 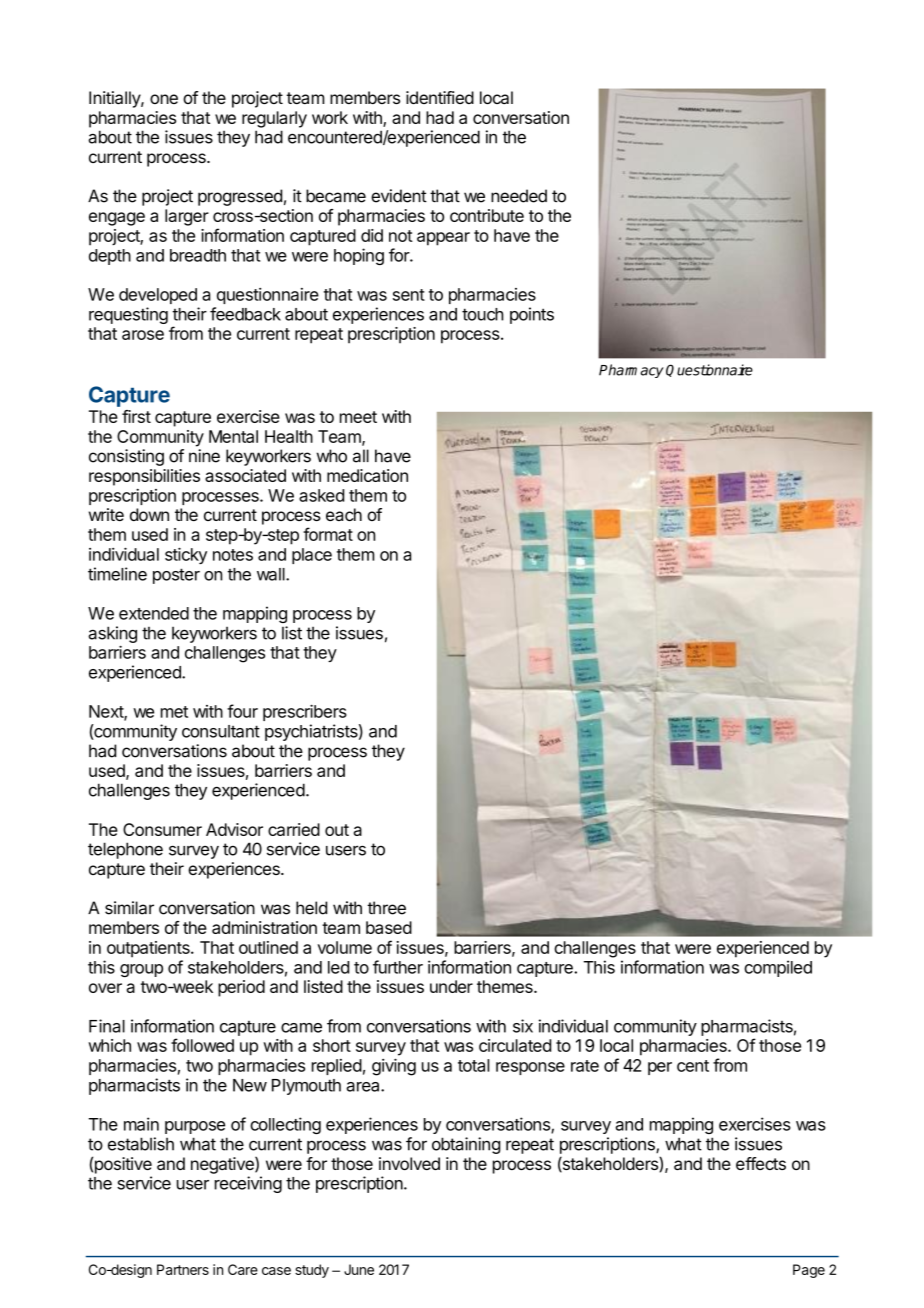 I want to click on identified, so click(x=440, y=97).
